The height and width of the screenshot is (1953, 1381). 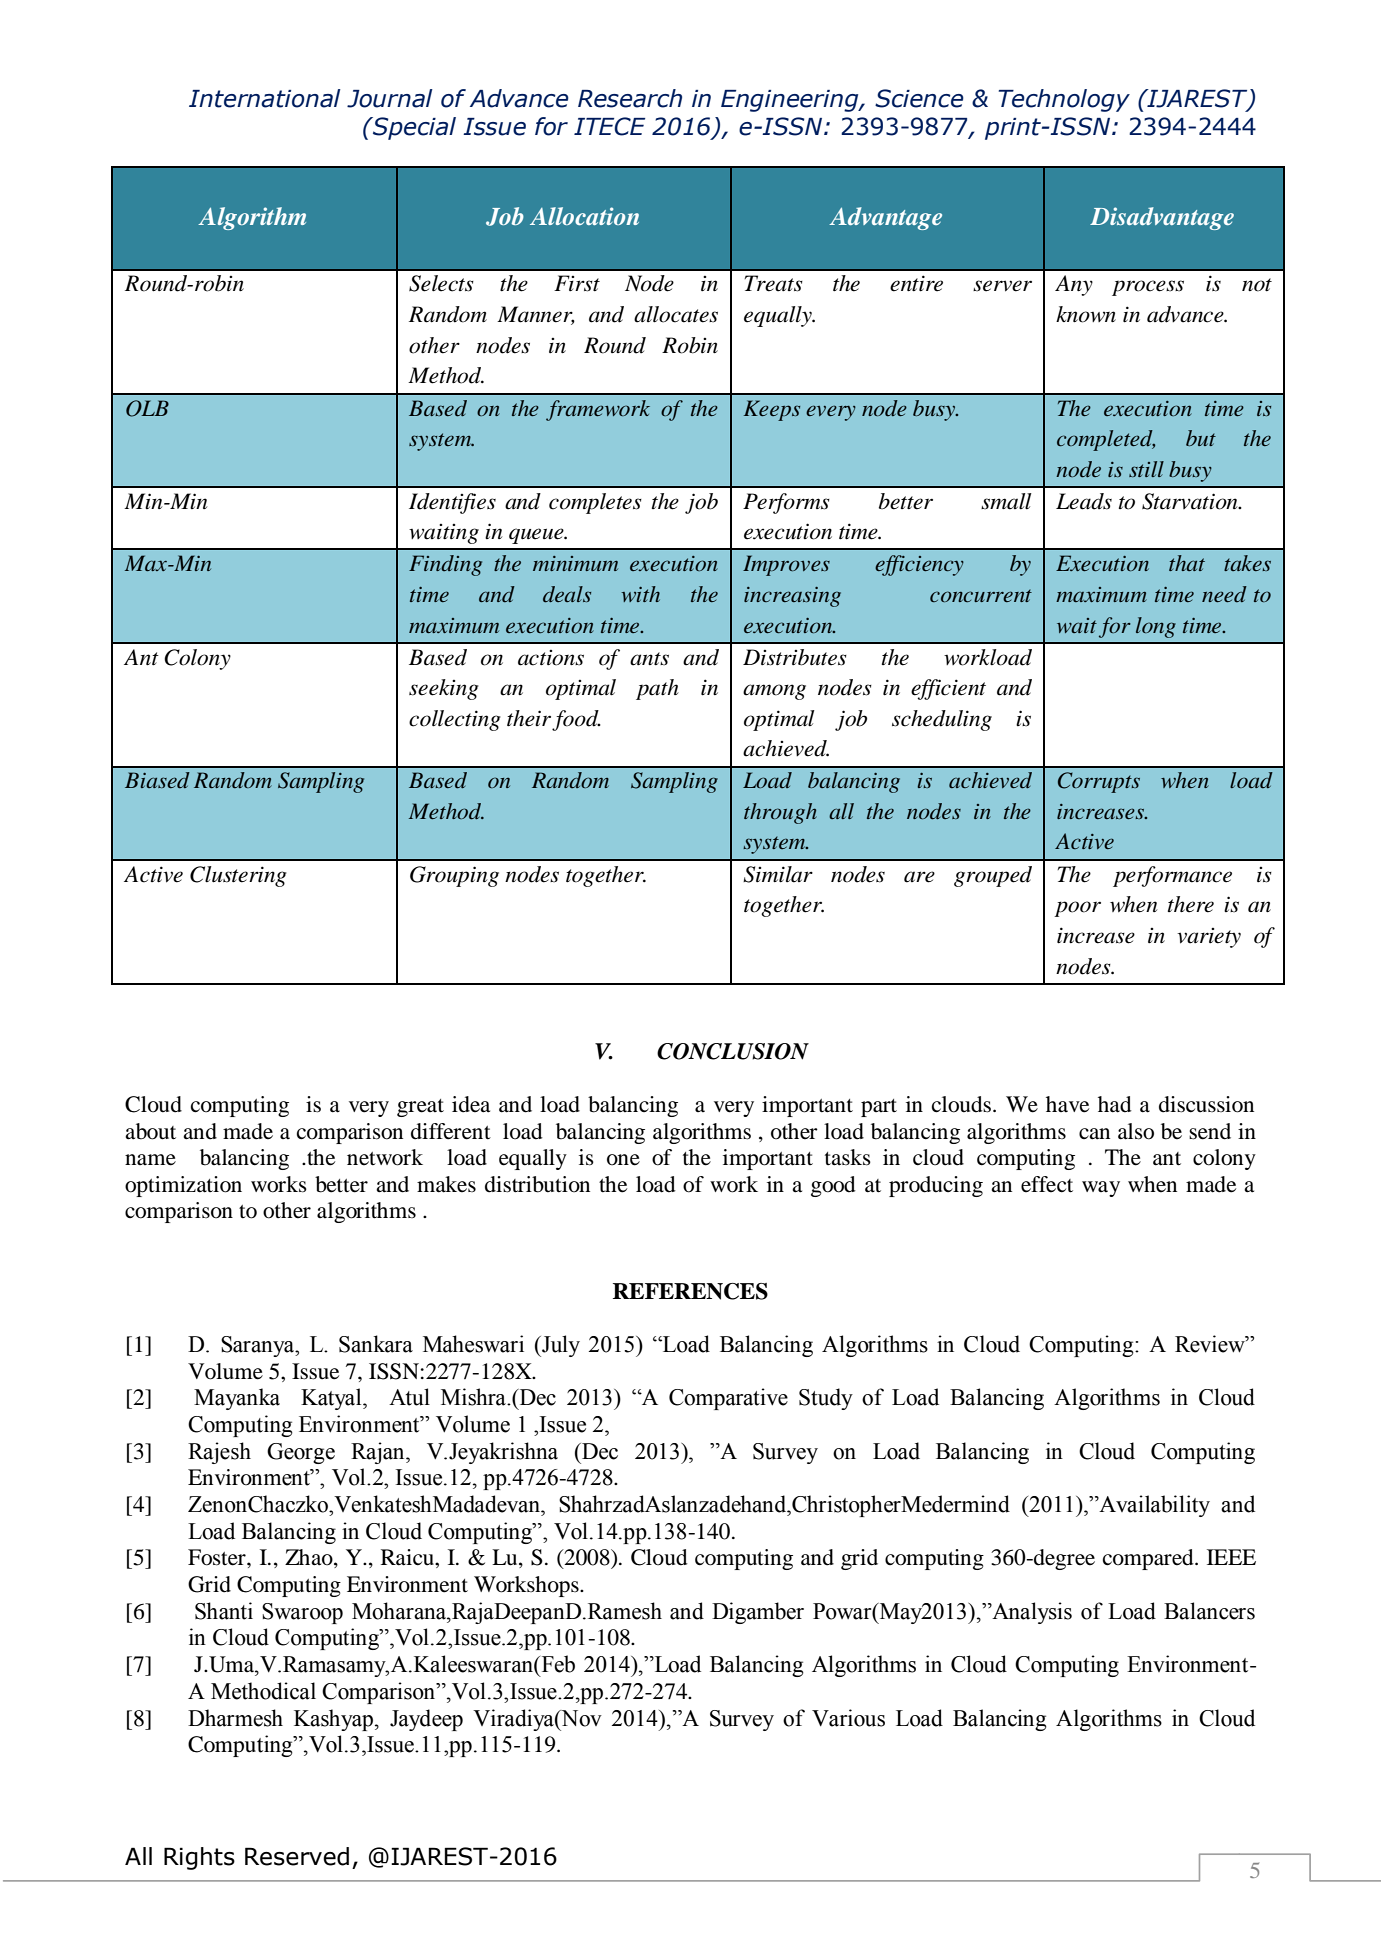 What do you see at coordinates (1209, 1611) in the screenshot?
I see `Balancers` at bounding box center [1209, 1611].
